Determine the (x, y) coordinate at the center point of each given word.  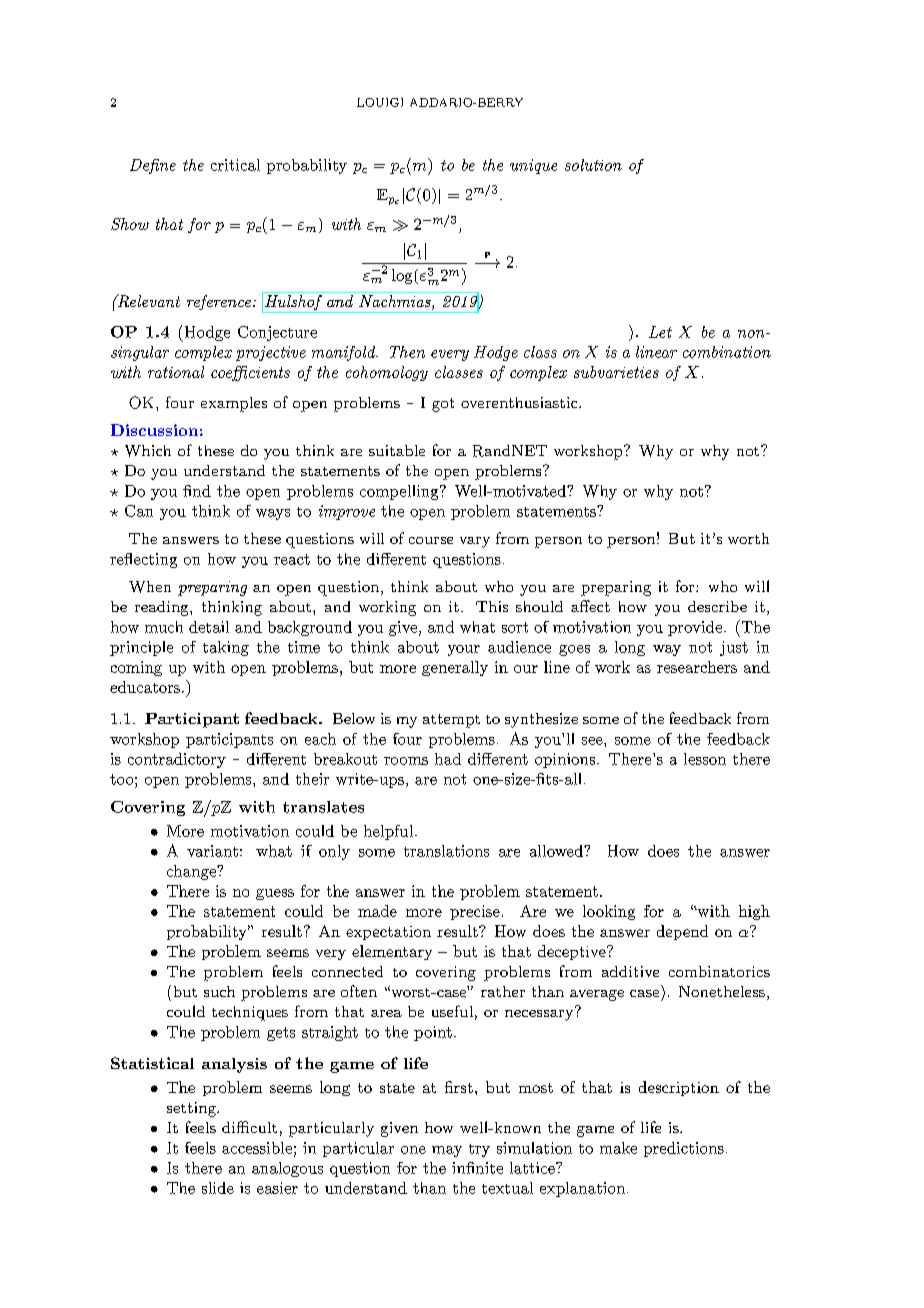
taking (226, 648)
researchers (697, 667)
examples (234, 404)
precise (475, 912)
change (192, 872)
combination (727, 352)
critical (235, 165)
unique (533, 166)
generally (455, 668)
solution (593, 165)
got (443, 405)
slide (218, 1188)
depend (682, 932)
